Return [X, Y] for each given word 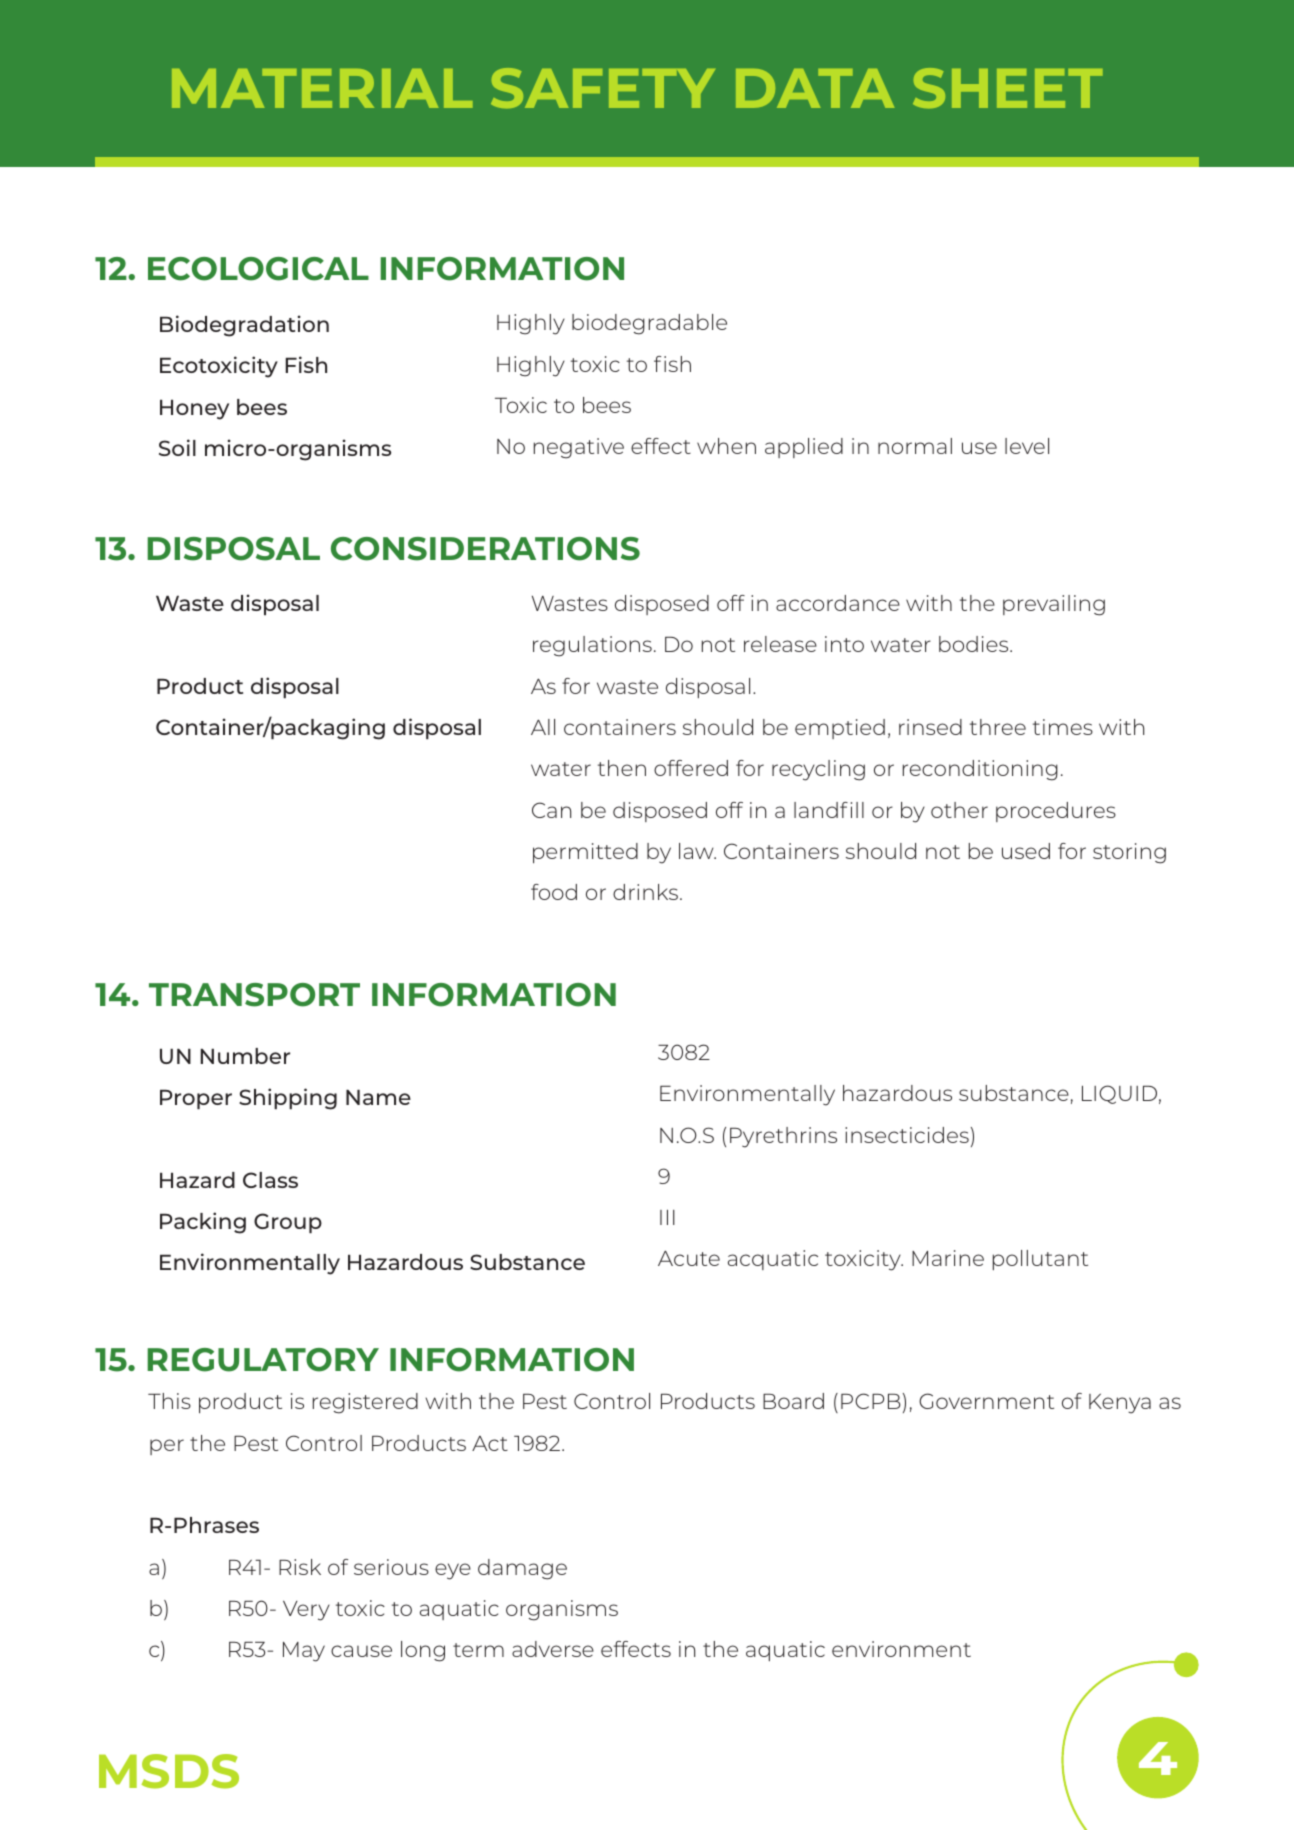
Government [986, 1401]
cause [361, 1651]
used [1026, 851]
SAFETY [603, 88]
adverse [553, 1649]
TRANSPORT [254, 995]
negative [579, 448]
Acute [689, 1258]
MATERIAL [322, 88]
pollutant [1040, 1260]
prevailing [1054, 605]
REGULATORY [263, 1360]
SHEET [1007, 88]
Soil [177, 447]
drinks [647, 892]
